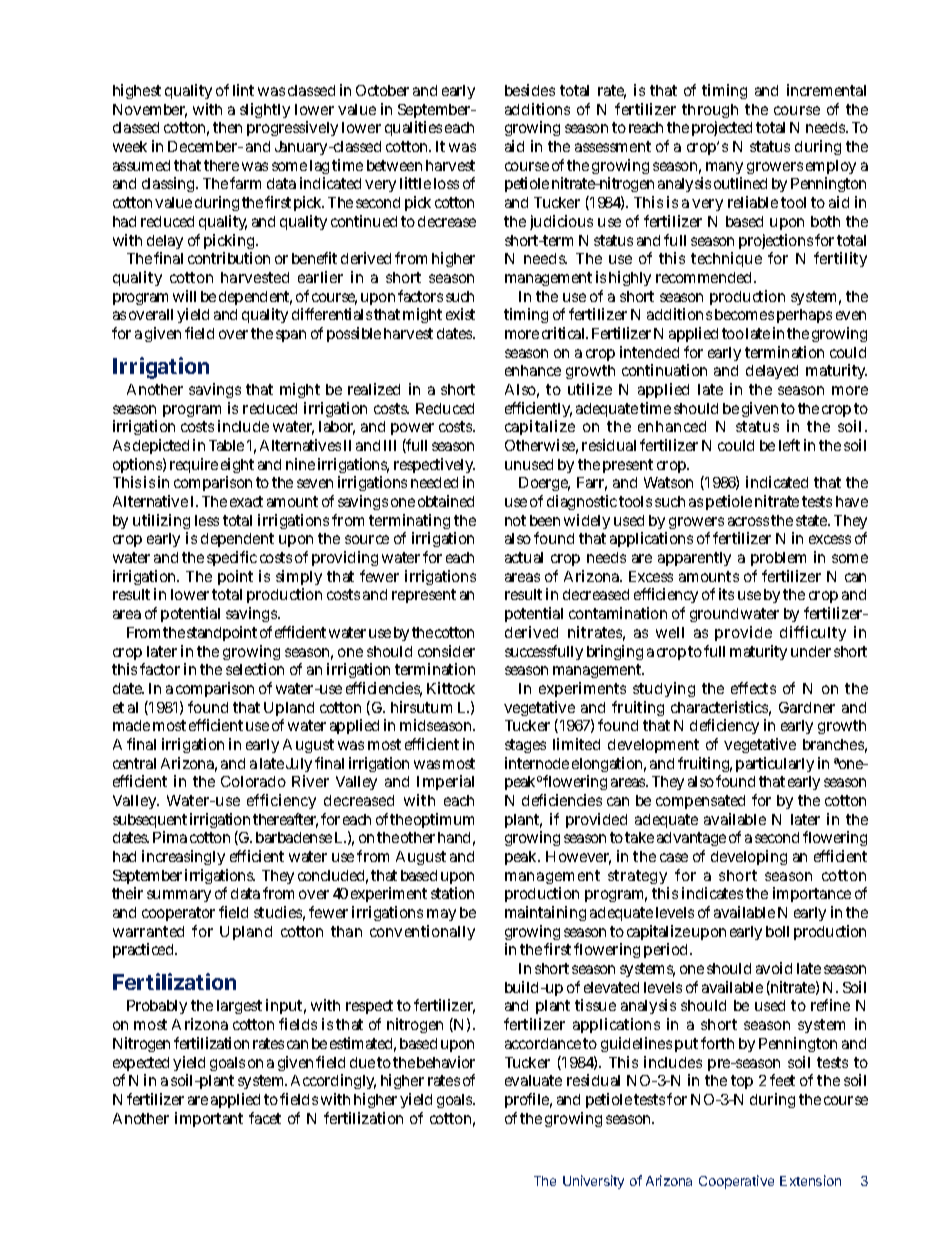  Describe the element at coordinates (444, 820) in the screenshot. I see `optimum` at that location.
